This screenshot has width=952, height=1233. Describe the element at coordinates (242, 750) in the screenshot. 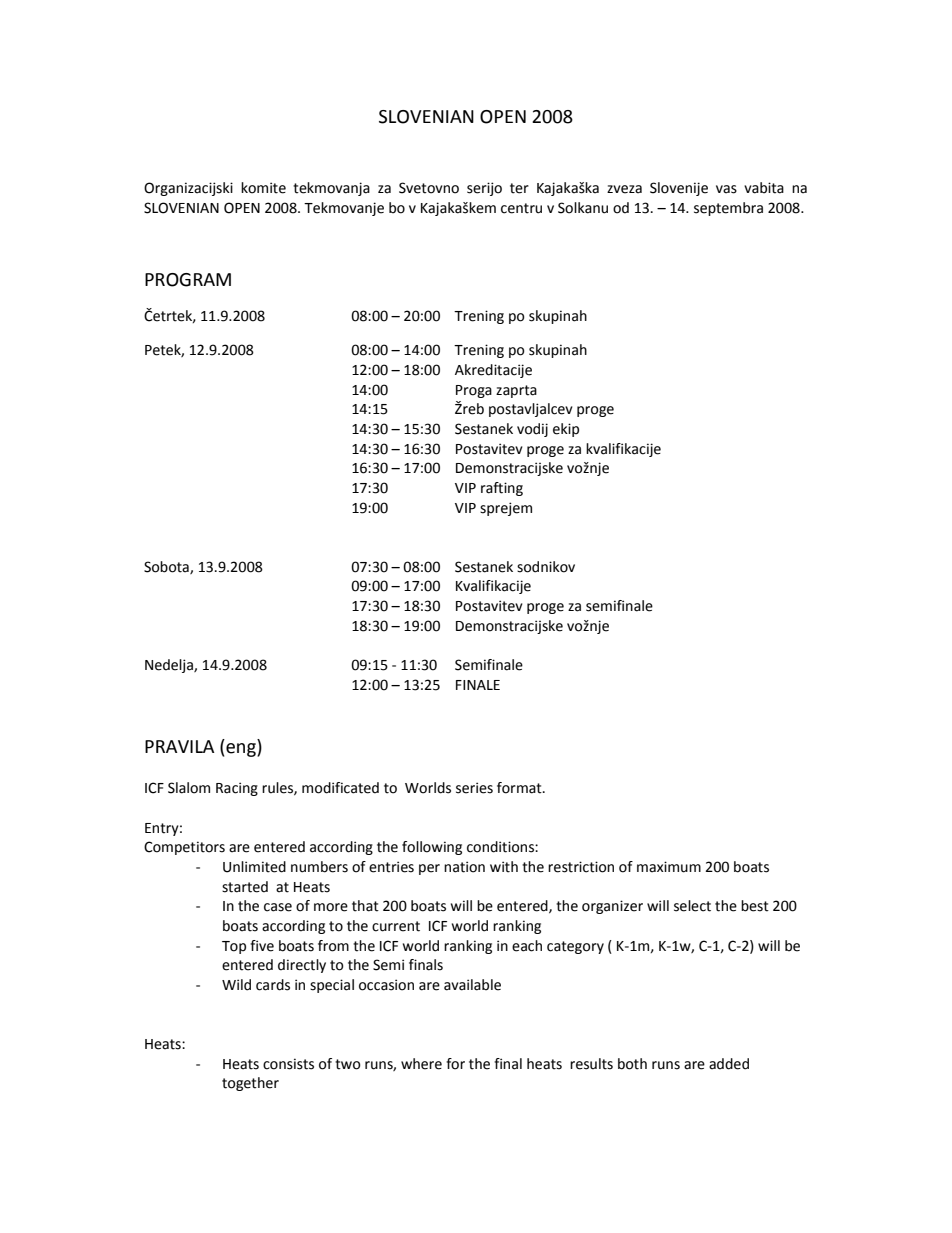

I see `eng` at that location.
